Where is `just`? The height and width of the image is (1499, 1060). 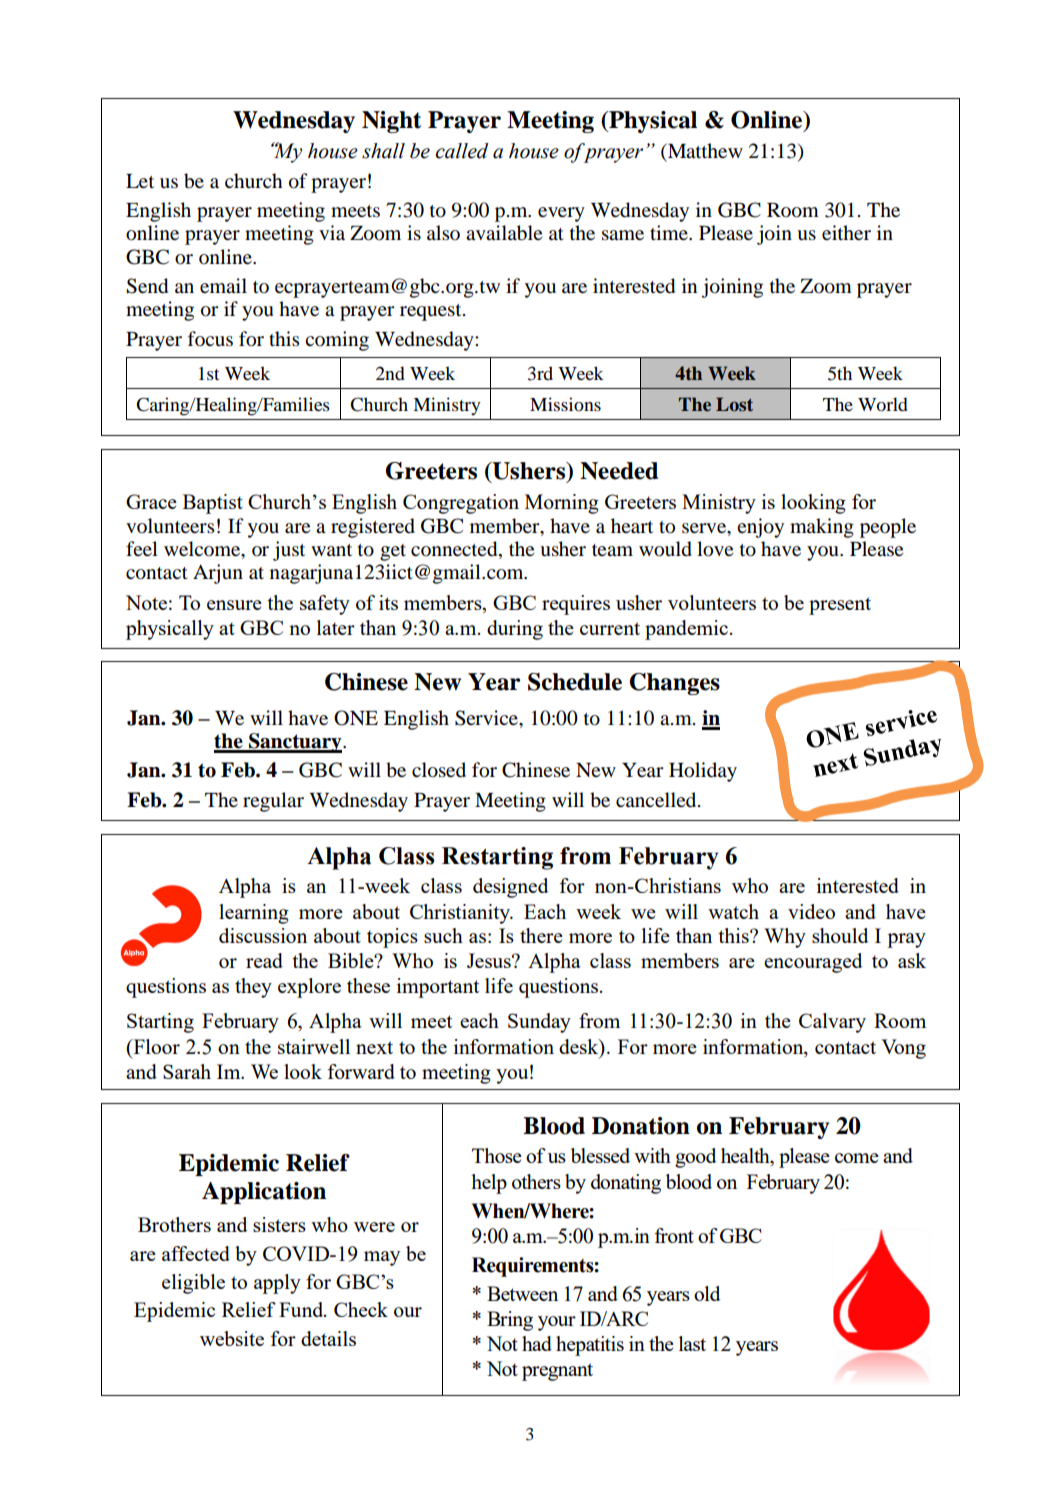
just is located at coordinates (289, 551).
